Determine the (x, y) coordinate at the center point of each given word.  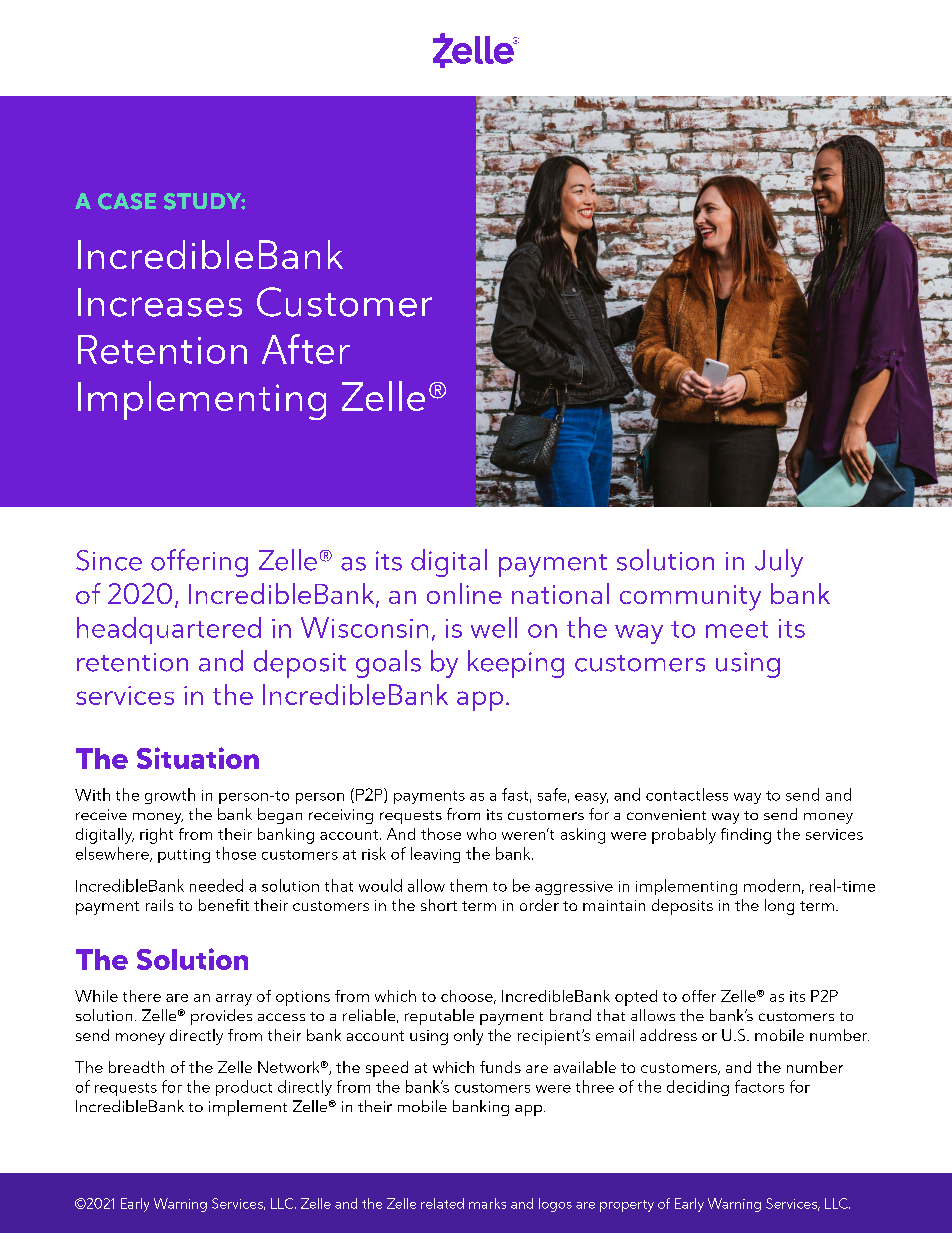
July (779, 563)
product (244, 1088)
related (442, 1203)
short (439, 905)
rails (159, 905)
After (306, 349)
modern (772, 885)
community (690, 598)
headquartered (169, 630)
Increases (160, 302)
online (464, 593)
